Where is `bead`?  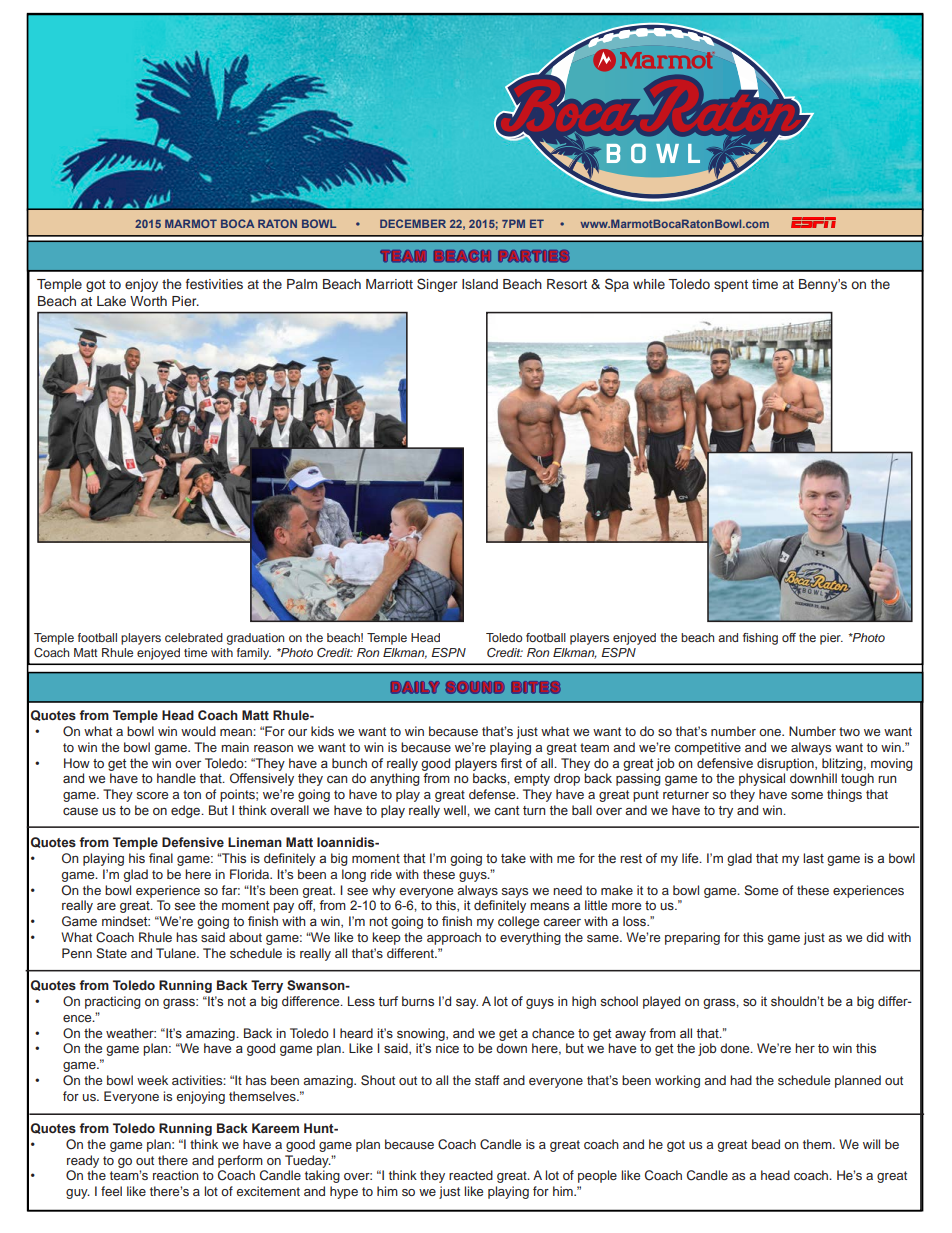
bead is located at coordinates (766, 1144).
